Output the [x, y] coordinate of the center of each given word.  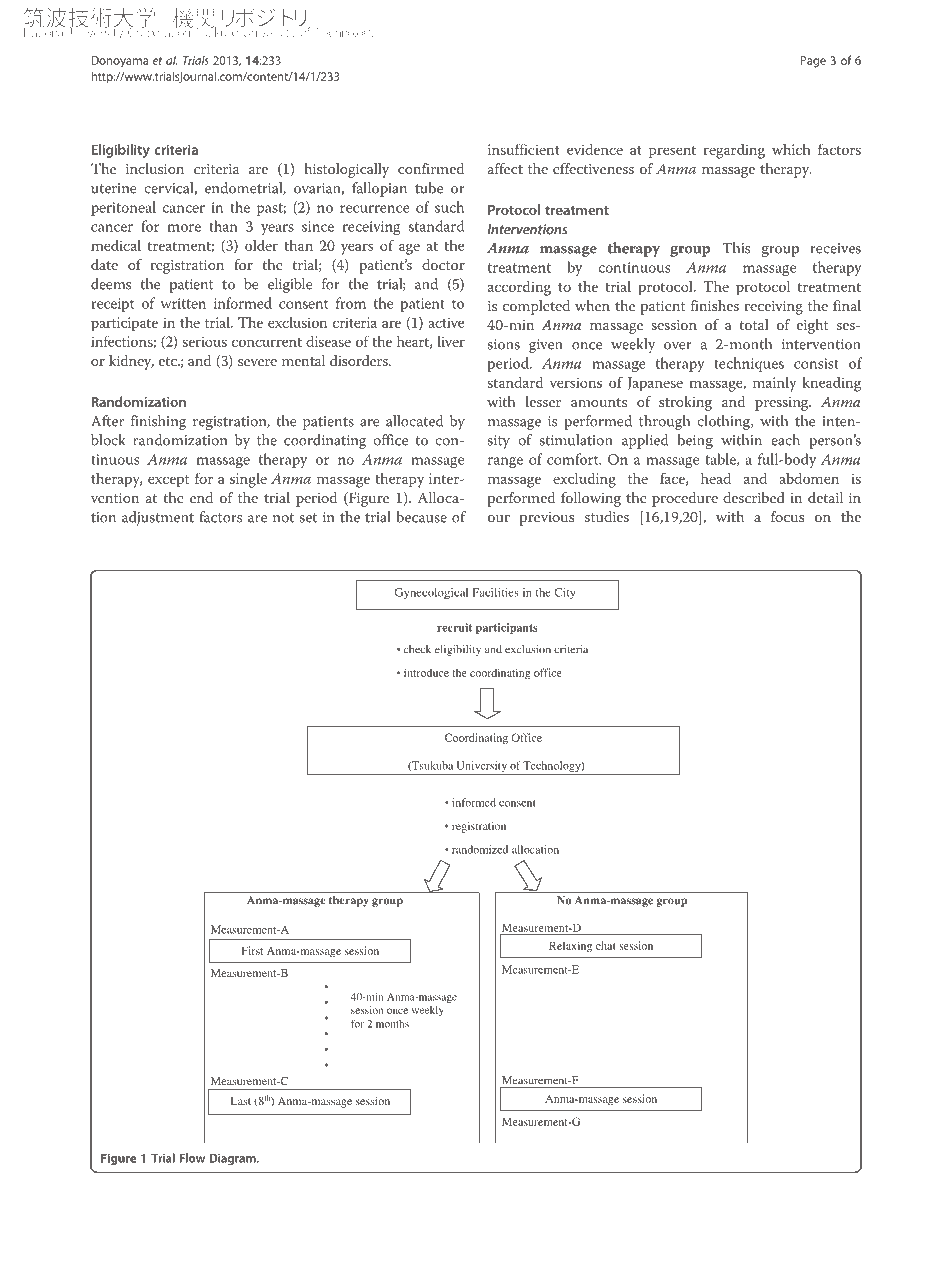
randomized [480, 849]
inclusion [155, 168]
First [252, 950]
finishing [158, 422]
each [785, 440]
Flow [192, 1158]
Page [813, 62]
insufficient [524, 149]
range [505, 463]
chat [606, 945]
